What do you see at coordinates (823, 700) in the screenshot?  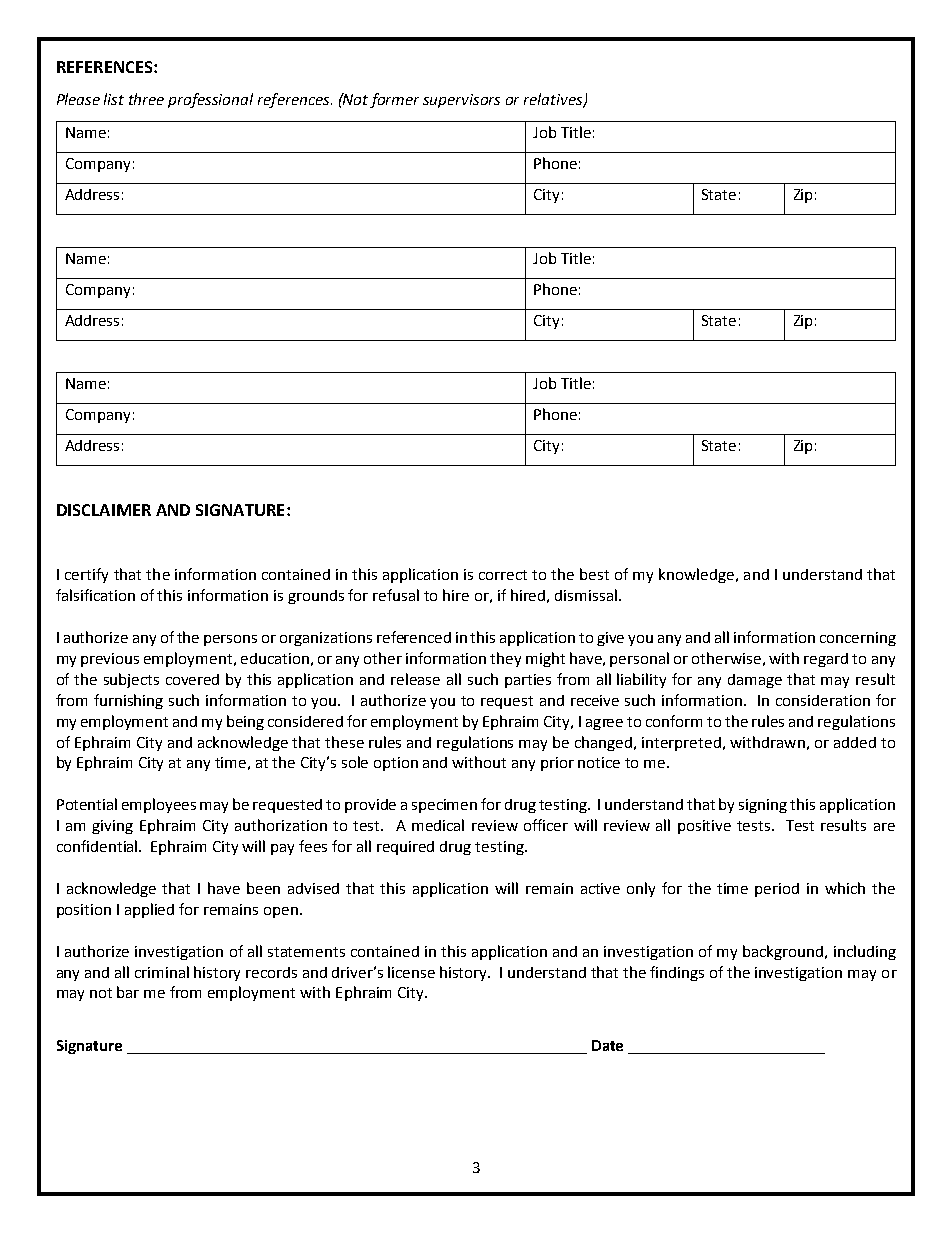 I see `consideration` at bounding box center [823, 700].
